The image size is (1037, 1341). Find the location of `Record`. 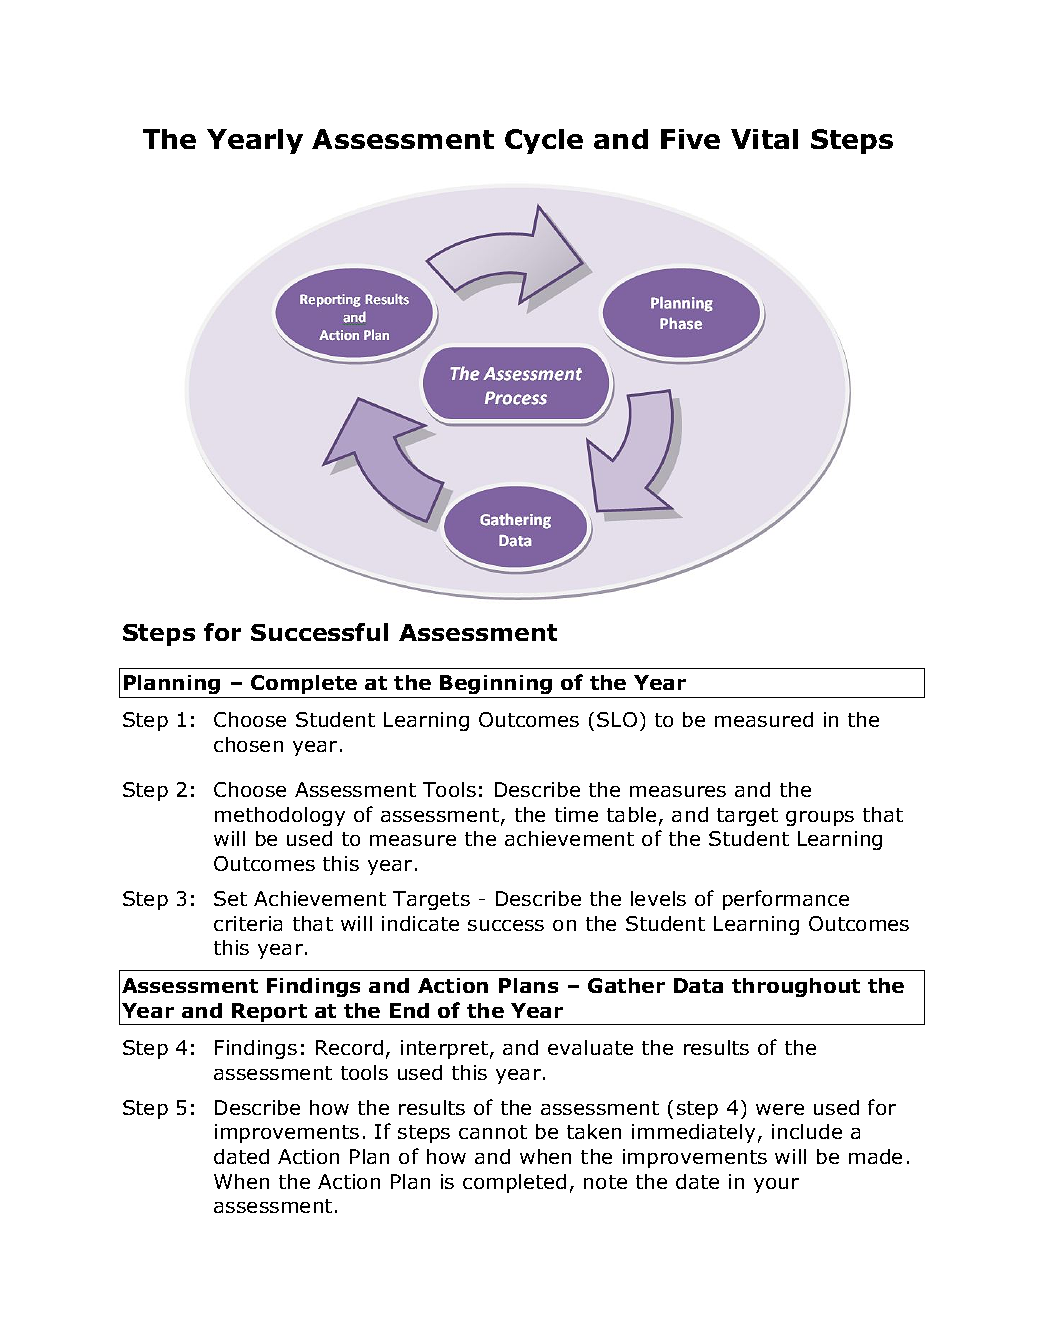

Record is located at coordinates (349, 1047).
